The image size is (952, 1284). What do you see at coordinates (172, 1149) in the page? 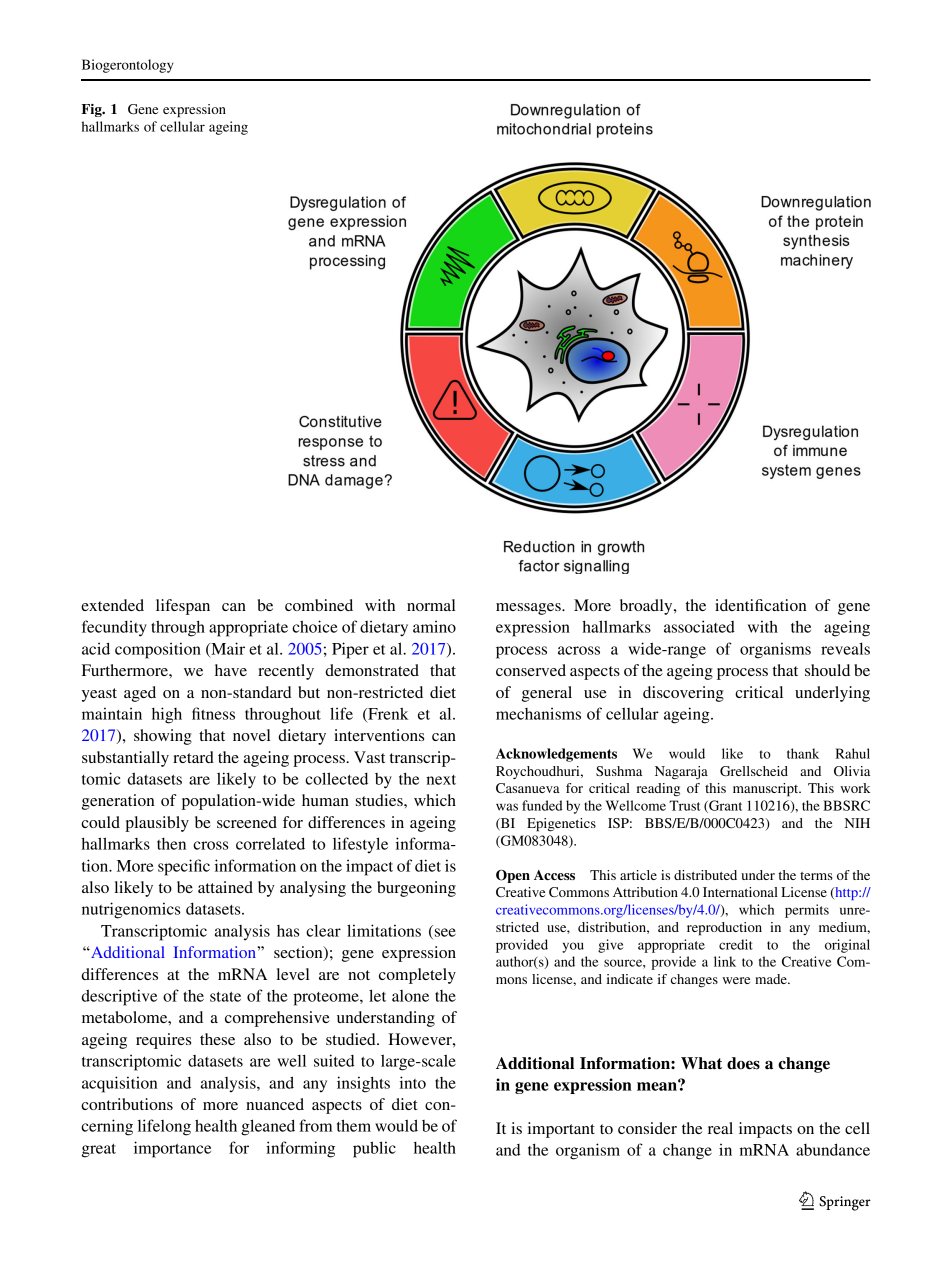
I see `importance` at bounding box center [172, 1149].
